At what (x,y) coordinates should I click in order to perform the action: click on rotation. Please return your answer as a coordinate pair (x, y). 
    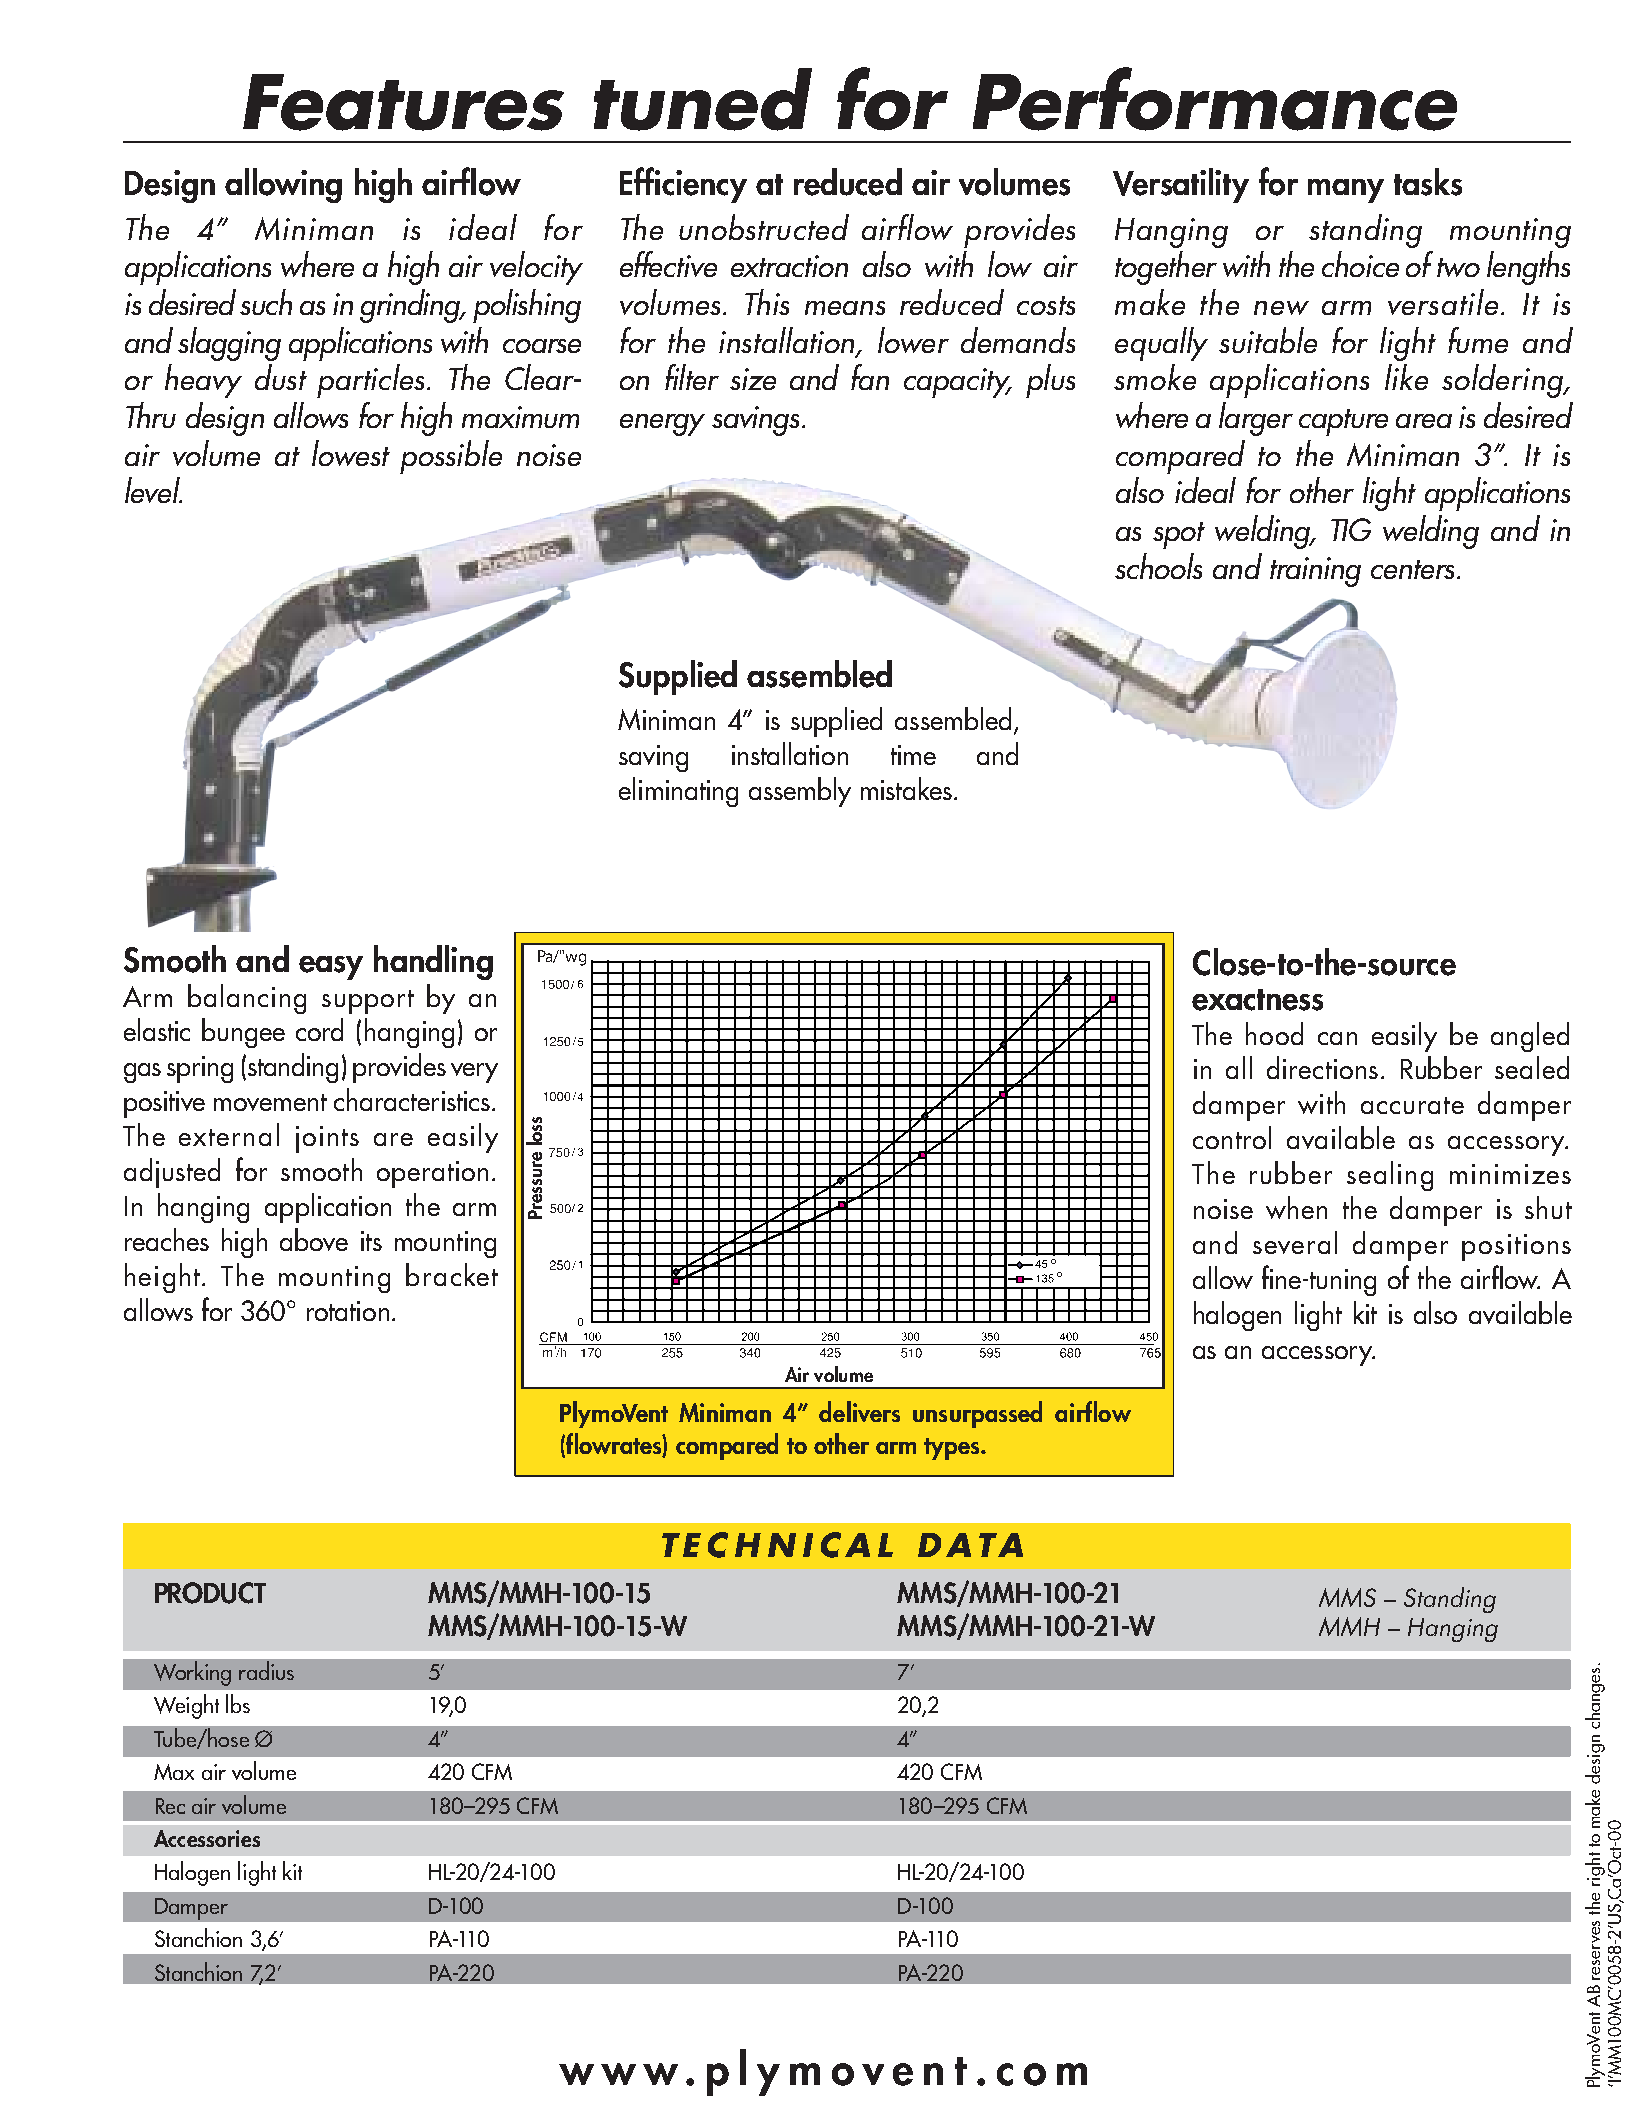
    Looking at the image, I should click on (348, 1311).
